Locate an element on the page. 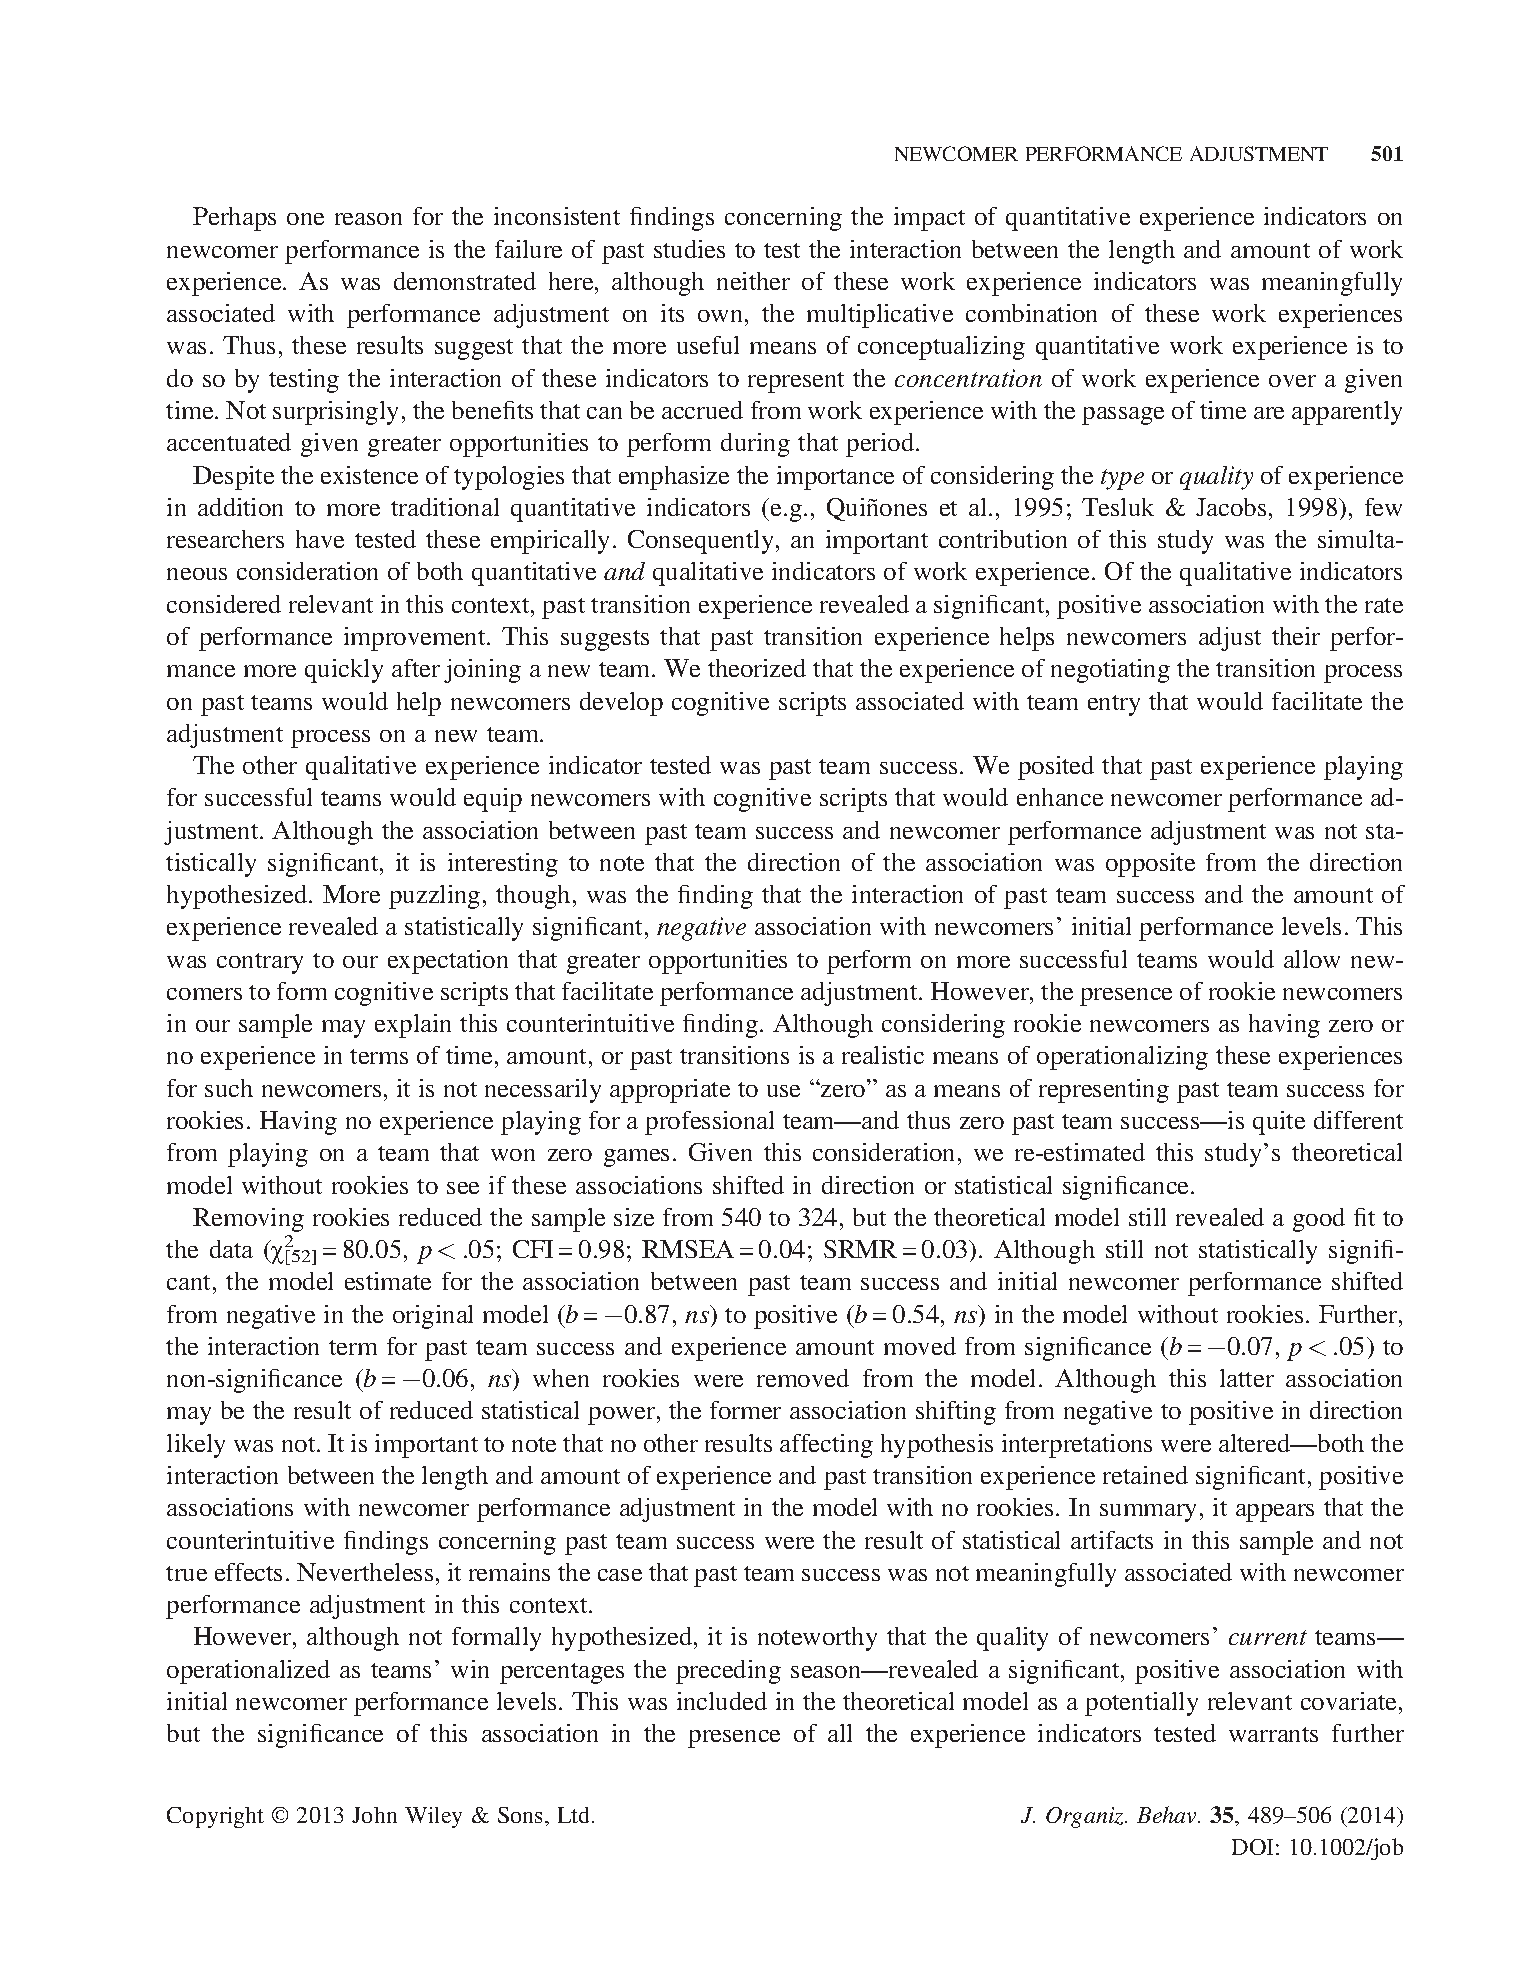 This page has height=1982, width=1525. theorized is located at coordinates (757, 668).
